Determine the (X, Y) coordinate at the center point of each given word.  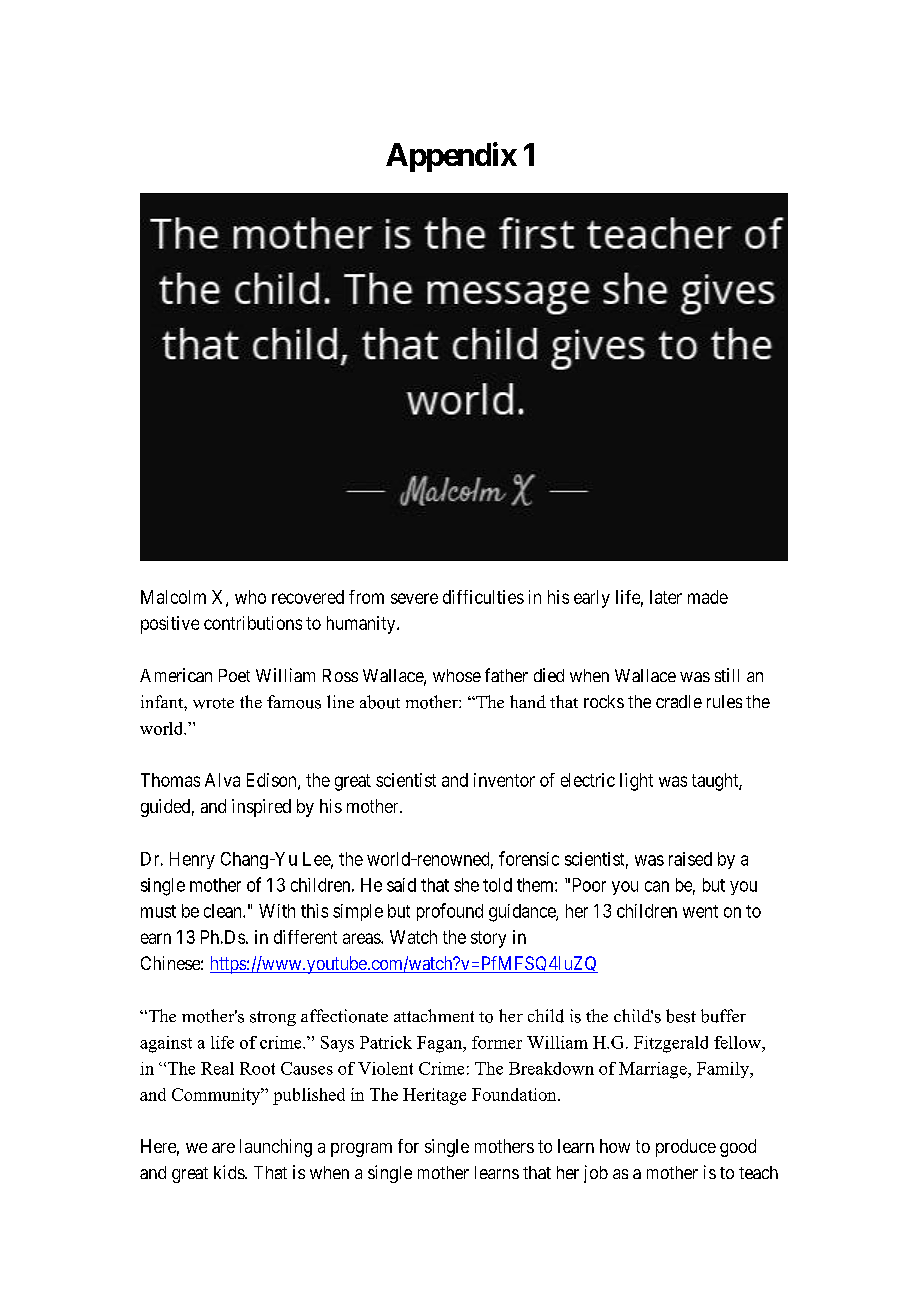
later (666, 597)
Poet (234, 675)
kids (230, 1172)
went (700, 911)
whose (457, 675)
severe (414, 598)
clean (224, 911)
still (727, 675)
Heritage (434, 1096)
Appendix (451, 157)
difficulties (483, 597)
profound (450, 912)
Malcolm (173, 597)
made (708, 597)
